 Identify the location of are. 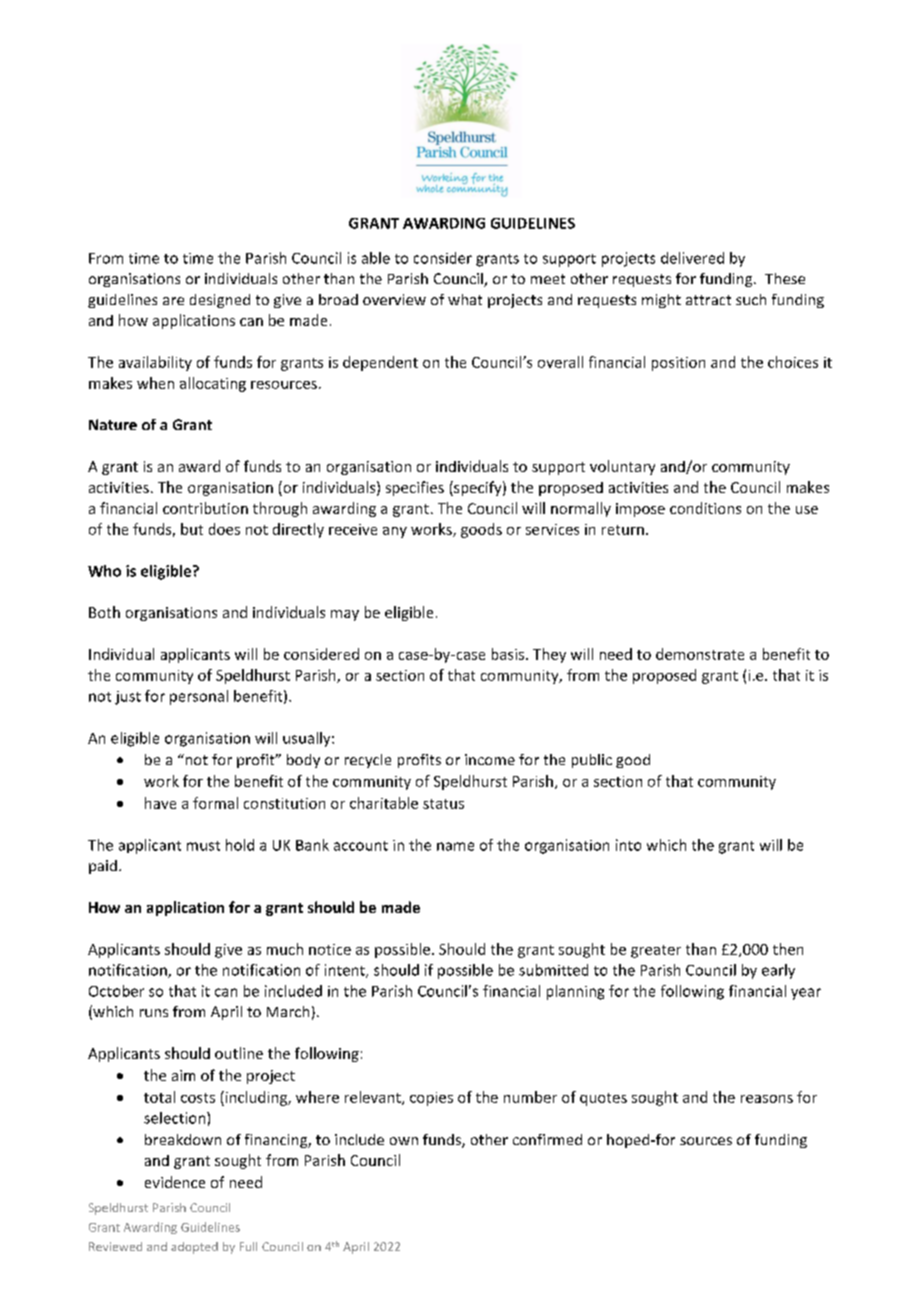
(173, 301).
